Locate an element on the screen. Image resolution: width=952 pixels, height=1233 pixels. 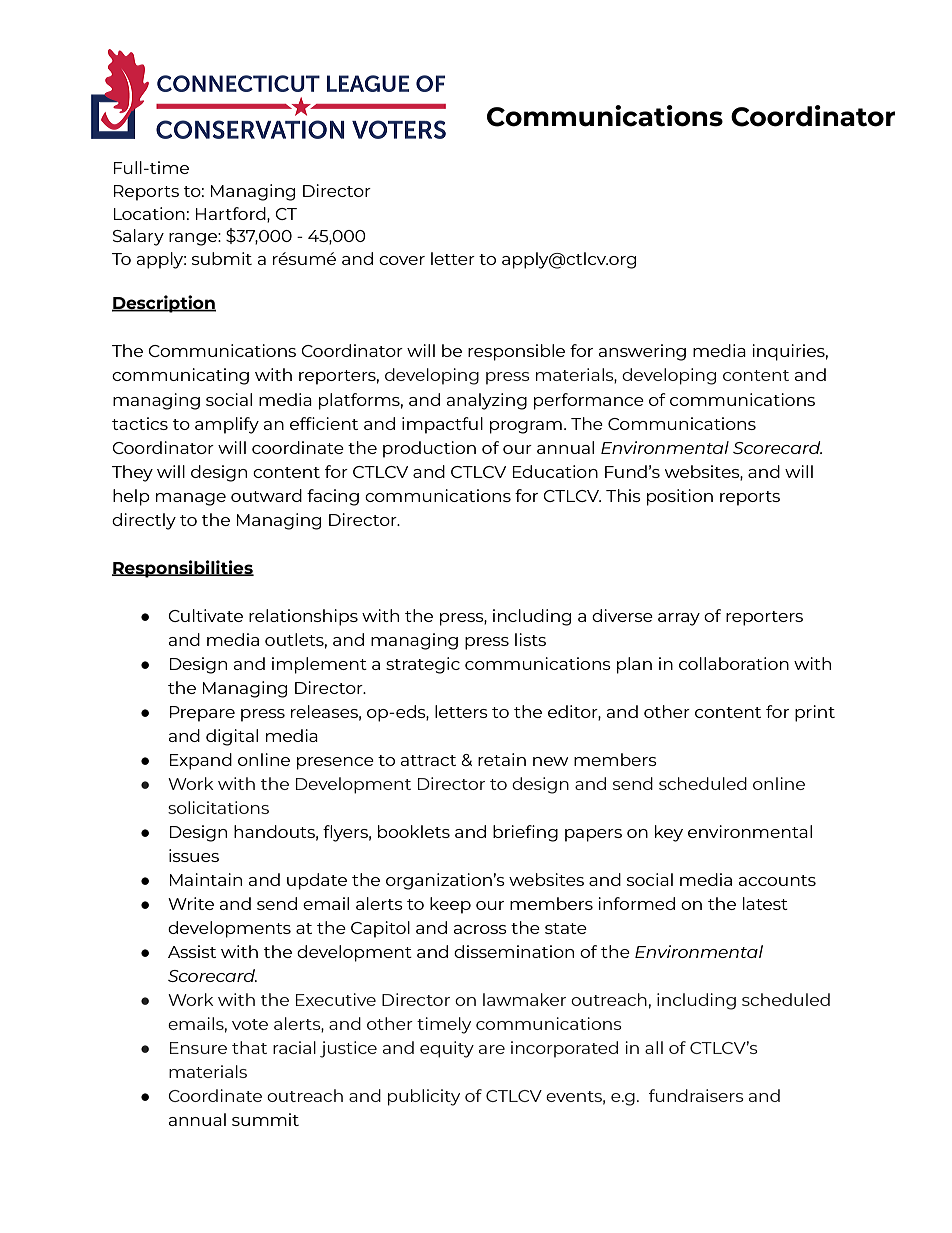
collaboration is located at coordinates (734, 663).
